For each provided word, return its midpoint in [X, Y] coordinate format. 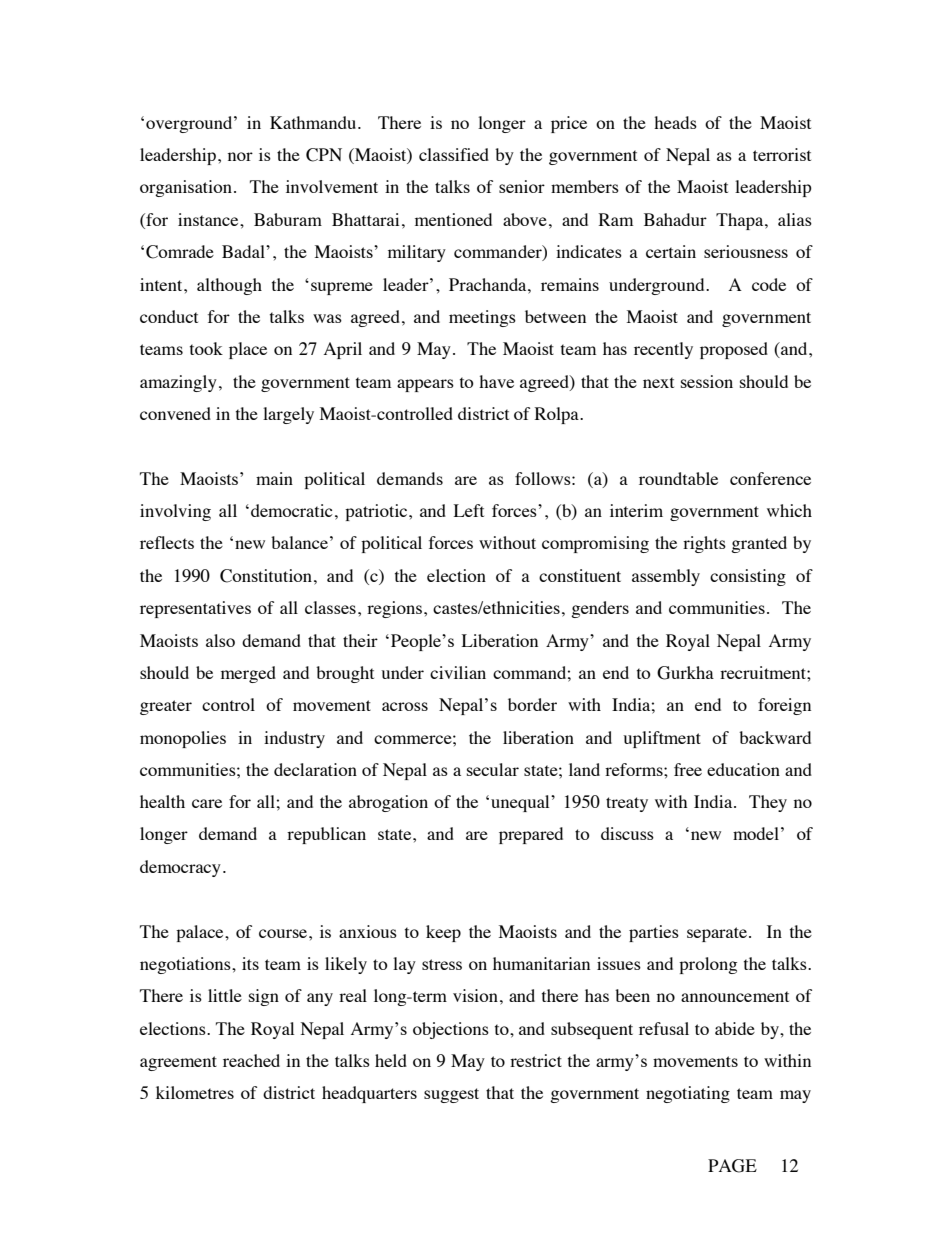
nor [240, 156]
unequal [521, 803]
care [207, 803]
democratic [292, 510]
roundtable [678, 478]
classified [454, 154]
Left [469, 510]
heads [675, 122]
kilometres [195, 1092]
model [756, 833]
